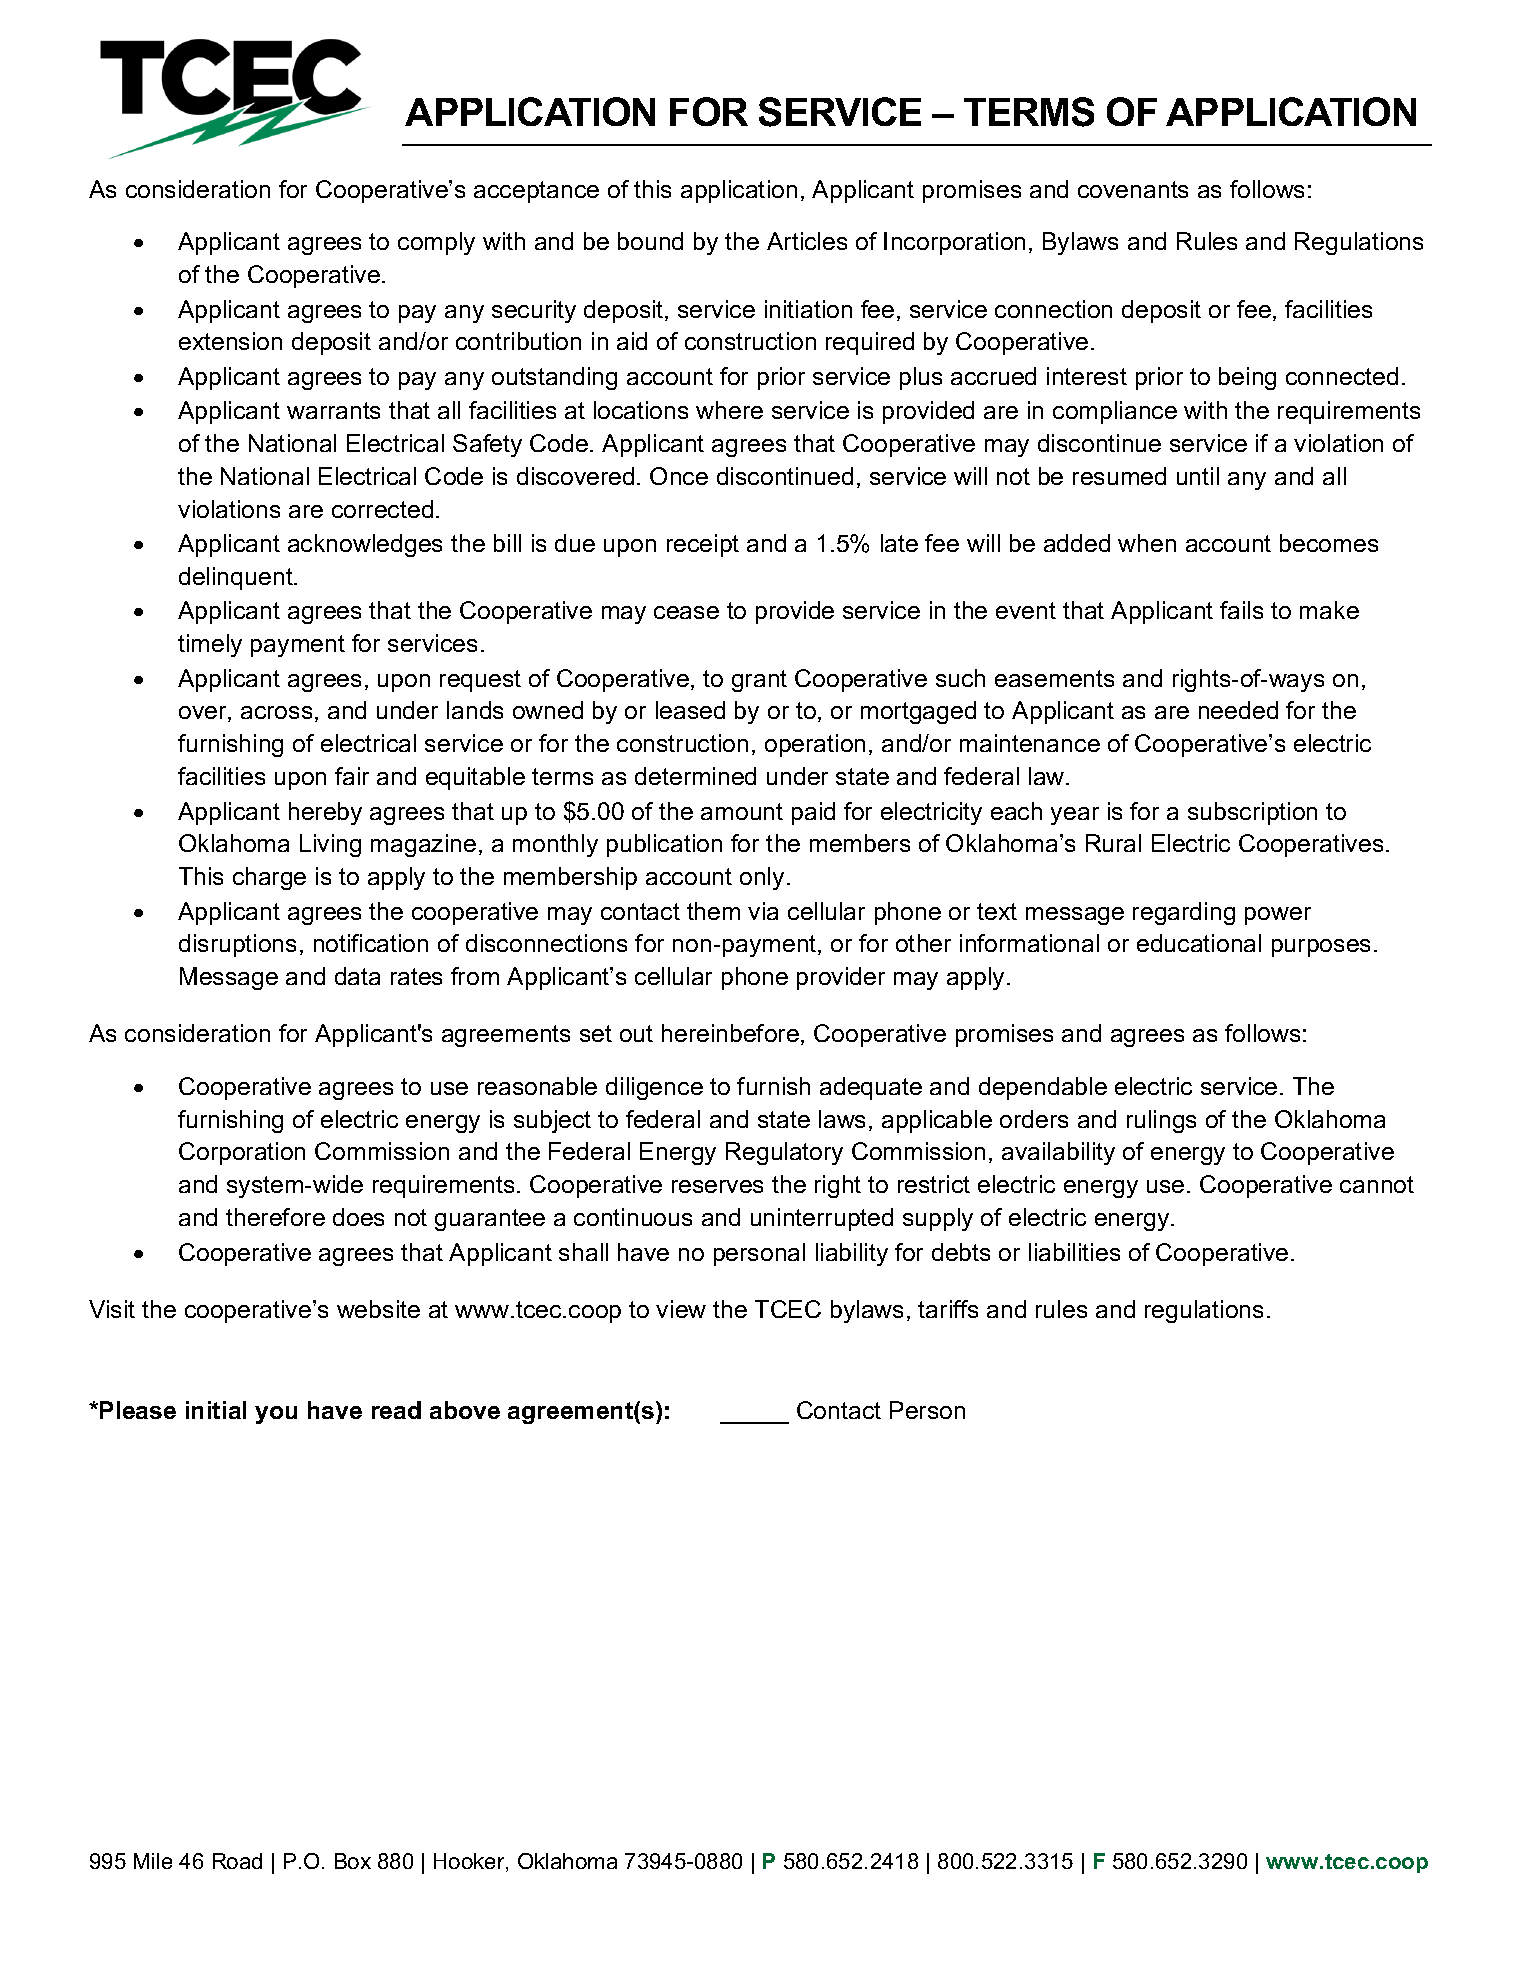 This image has height=1964, width=1518. I want to click on cease, so click(686, 612).
